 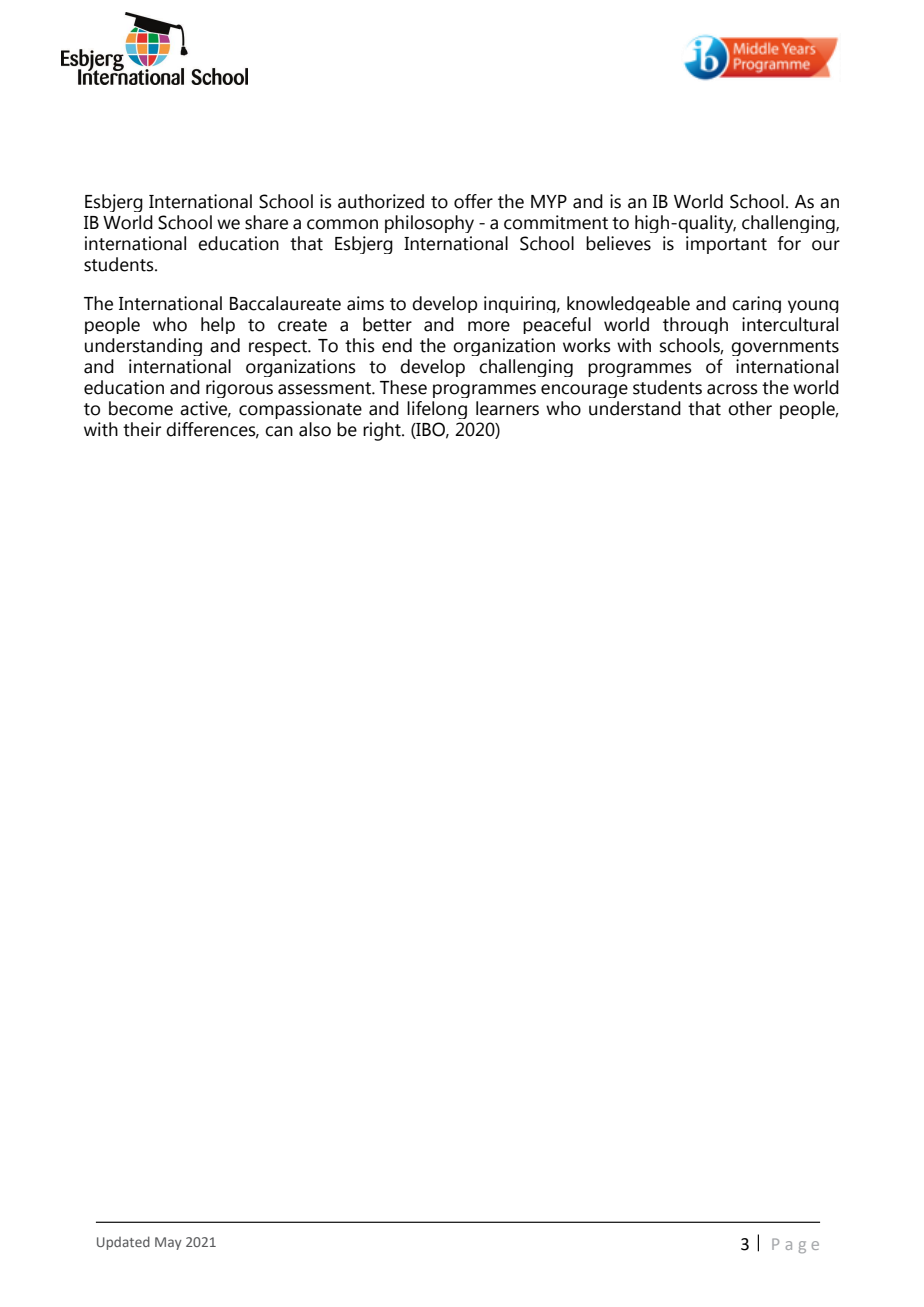 What do you see at coordinates (383, 431) in the page?
I see `right` at bounding box center [383, 431].
